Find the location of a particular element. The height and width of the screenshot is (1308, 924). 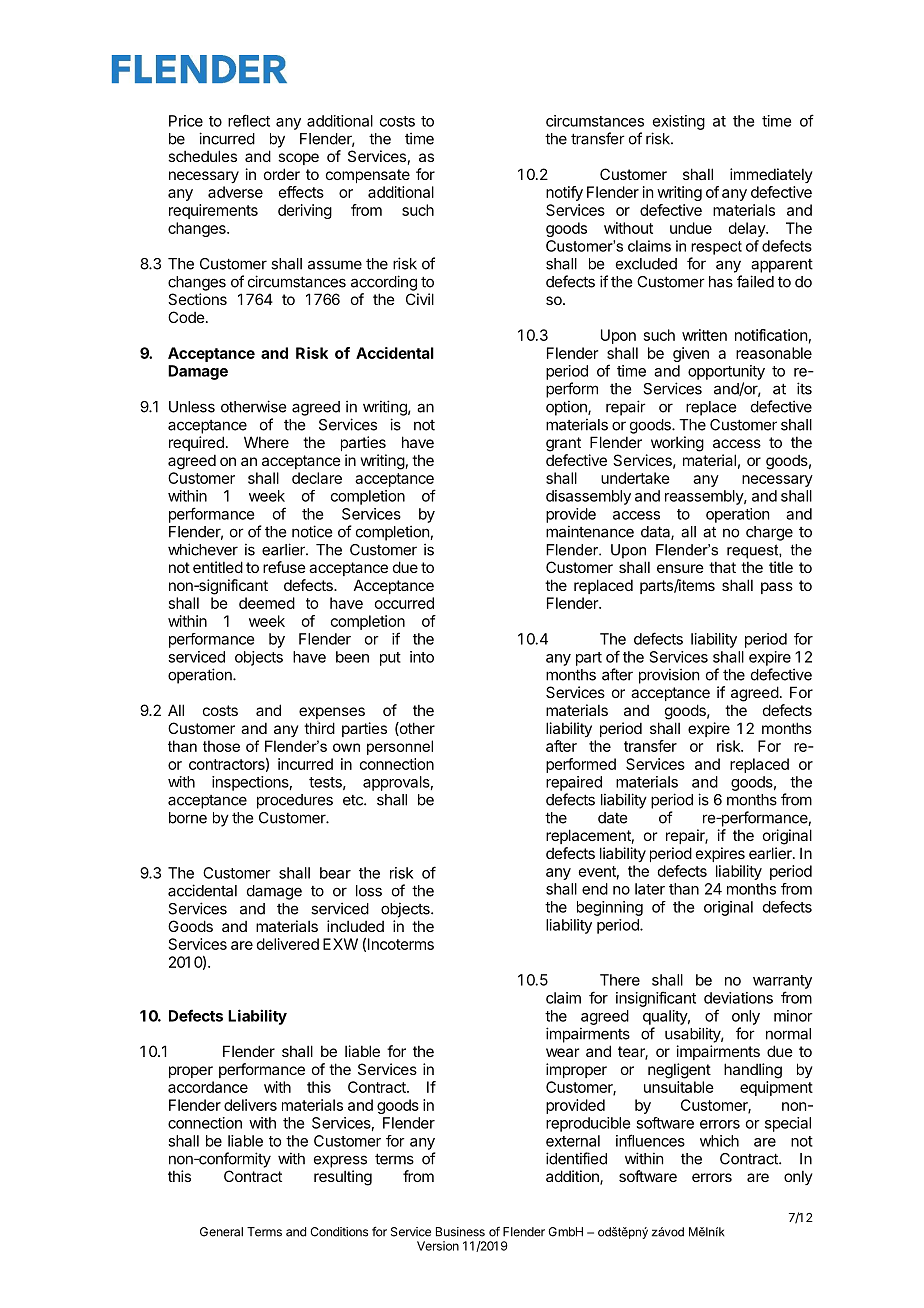

immediately is located at coordinates (771, 175).
